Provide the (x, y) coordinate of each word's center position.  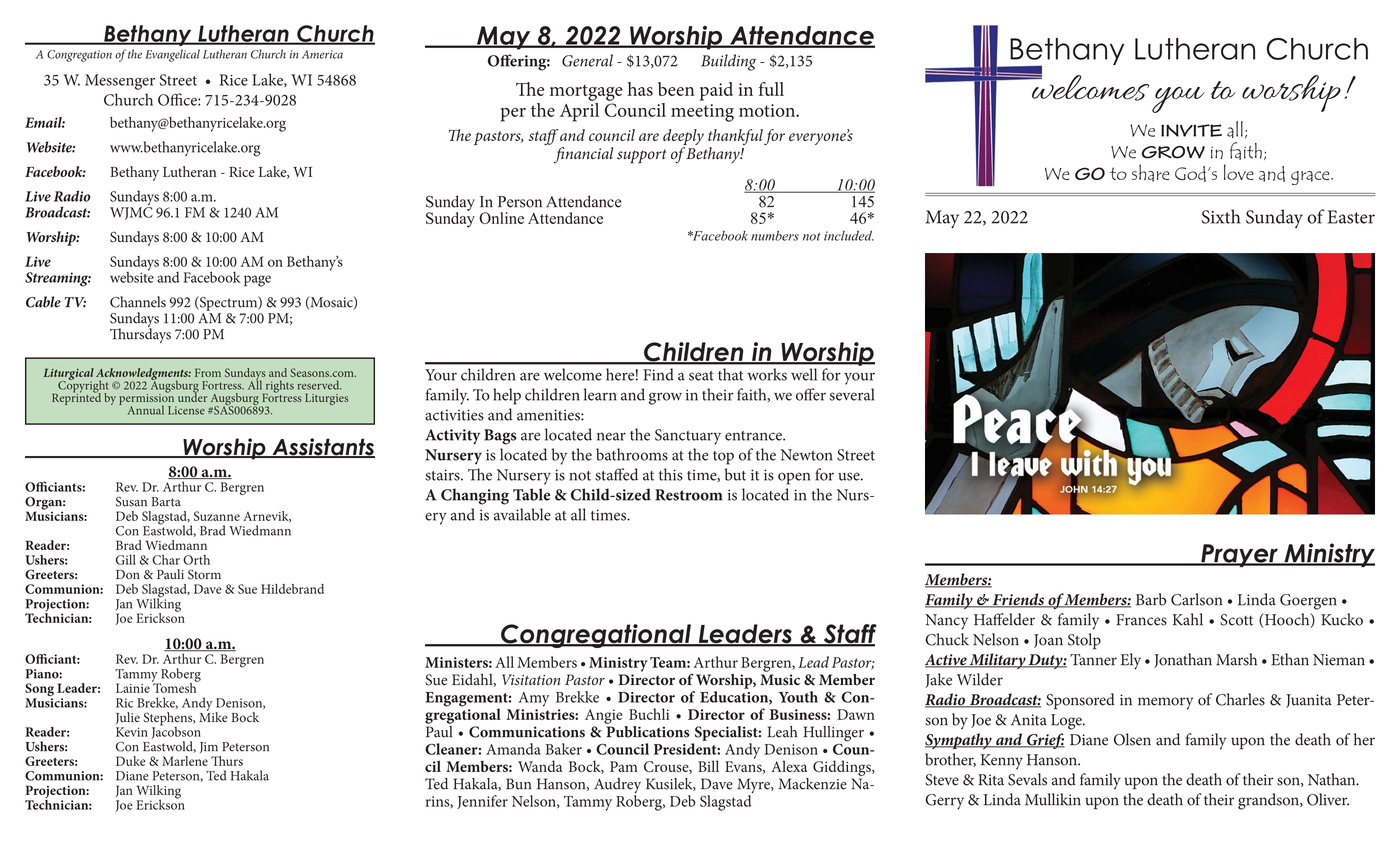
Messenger (120, 82)
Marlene (185, 761)
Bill (708, 766)
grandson (1269, 801)
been (676, 89)
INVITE (1191, 130)
